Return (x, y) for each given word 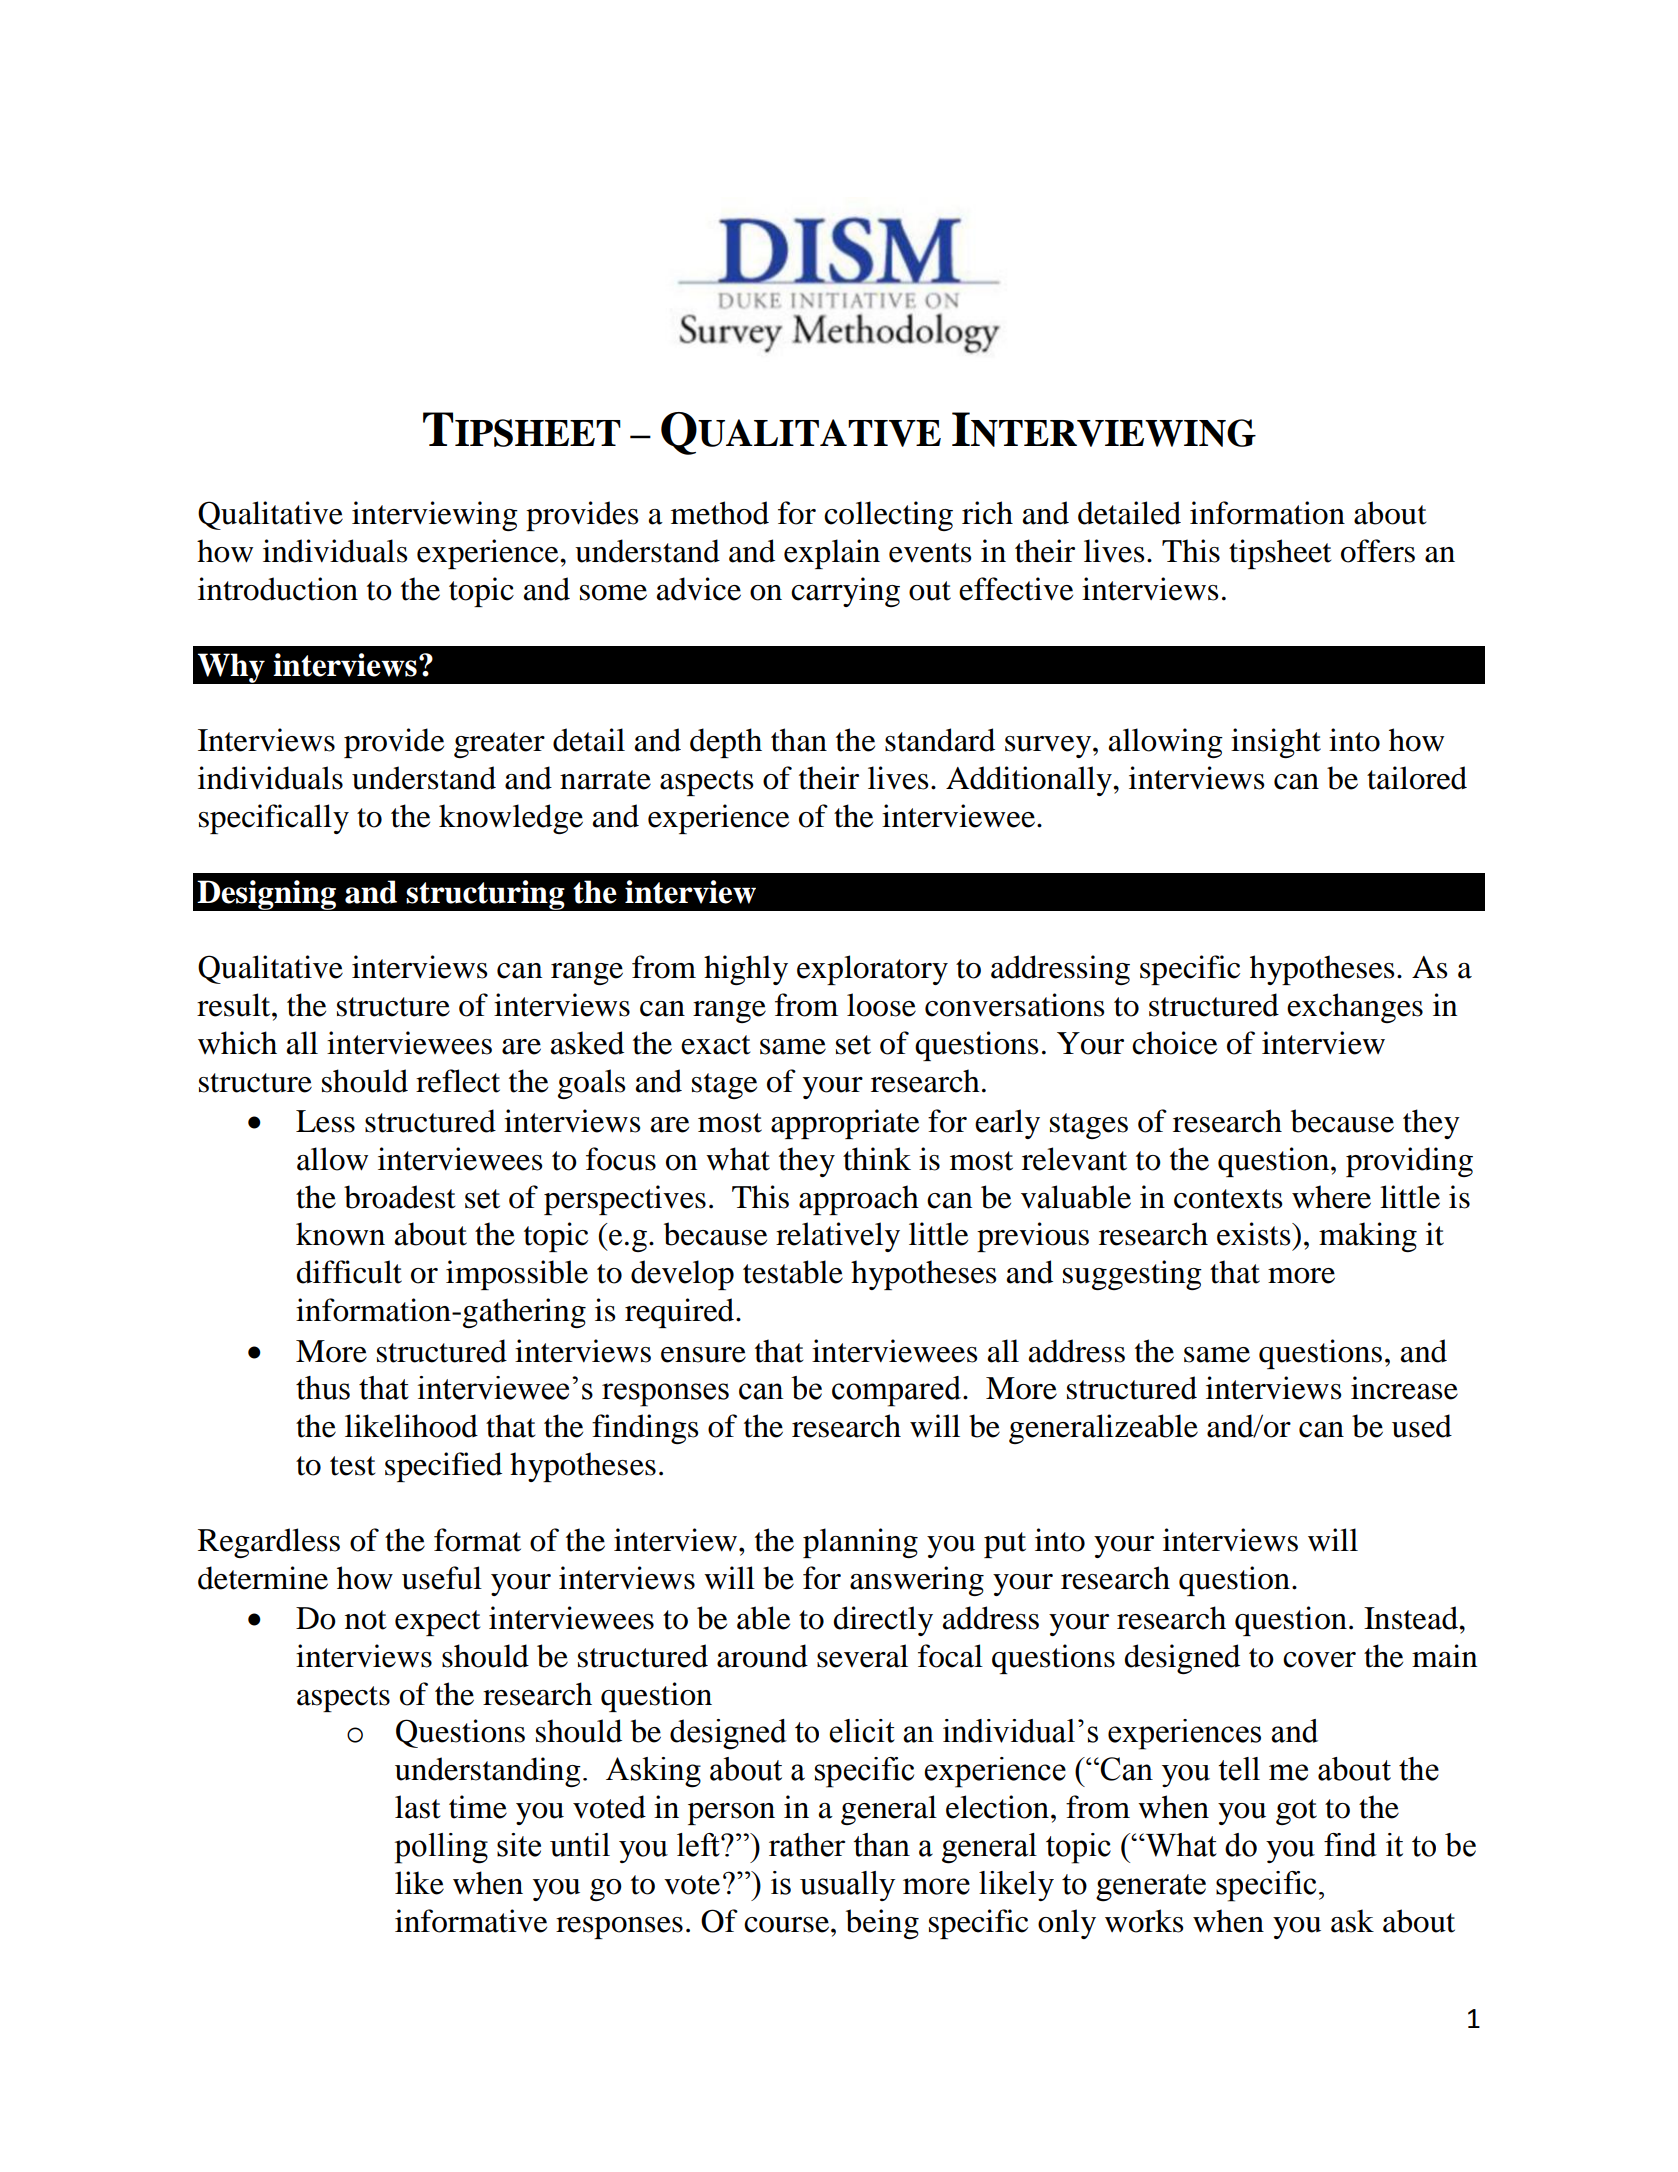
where (1331, 1197)
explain (832, 554)
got (1296, 1812)
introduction (278, 589)
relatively (838, 1237)
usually (848, 1886)
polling (441, 1848)
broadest (399, 1197)
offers (1378, 551)
